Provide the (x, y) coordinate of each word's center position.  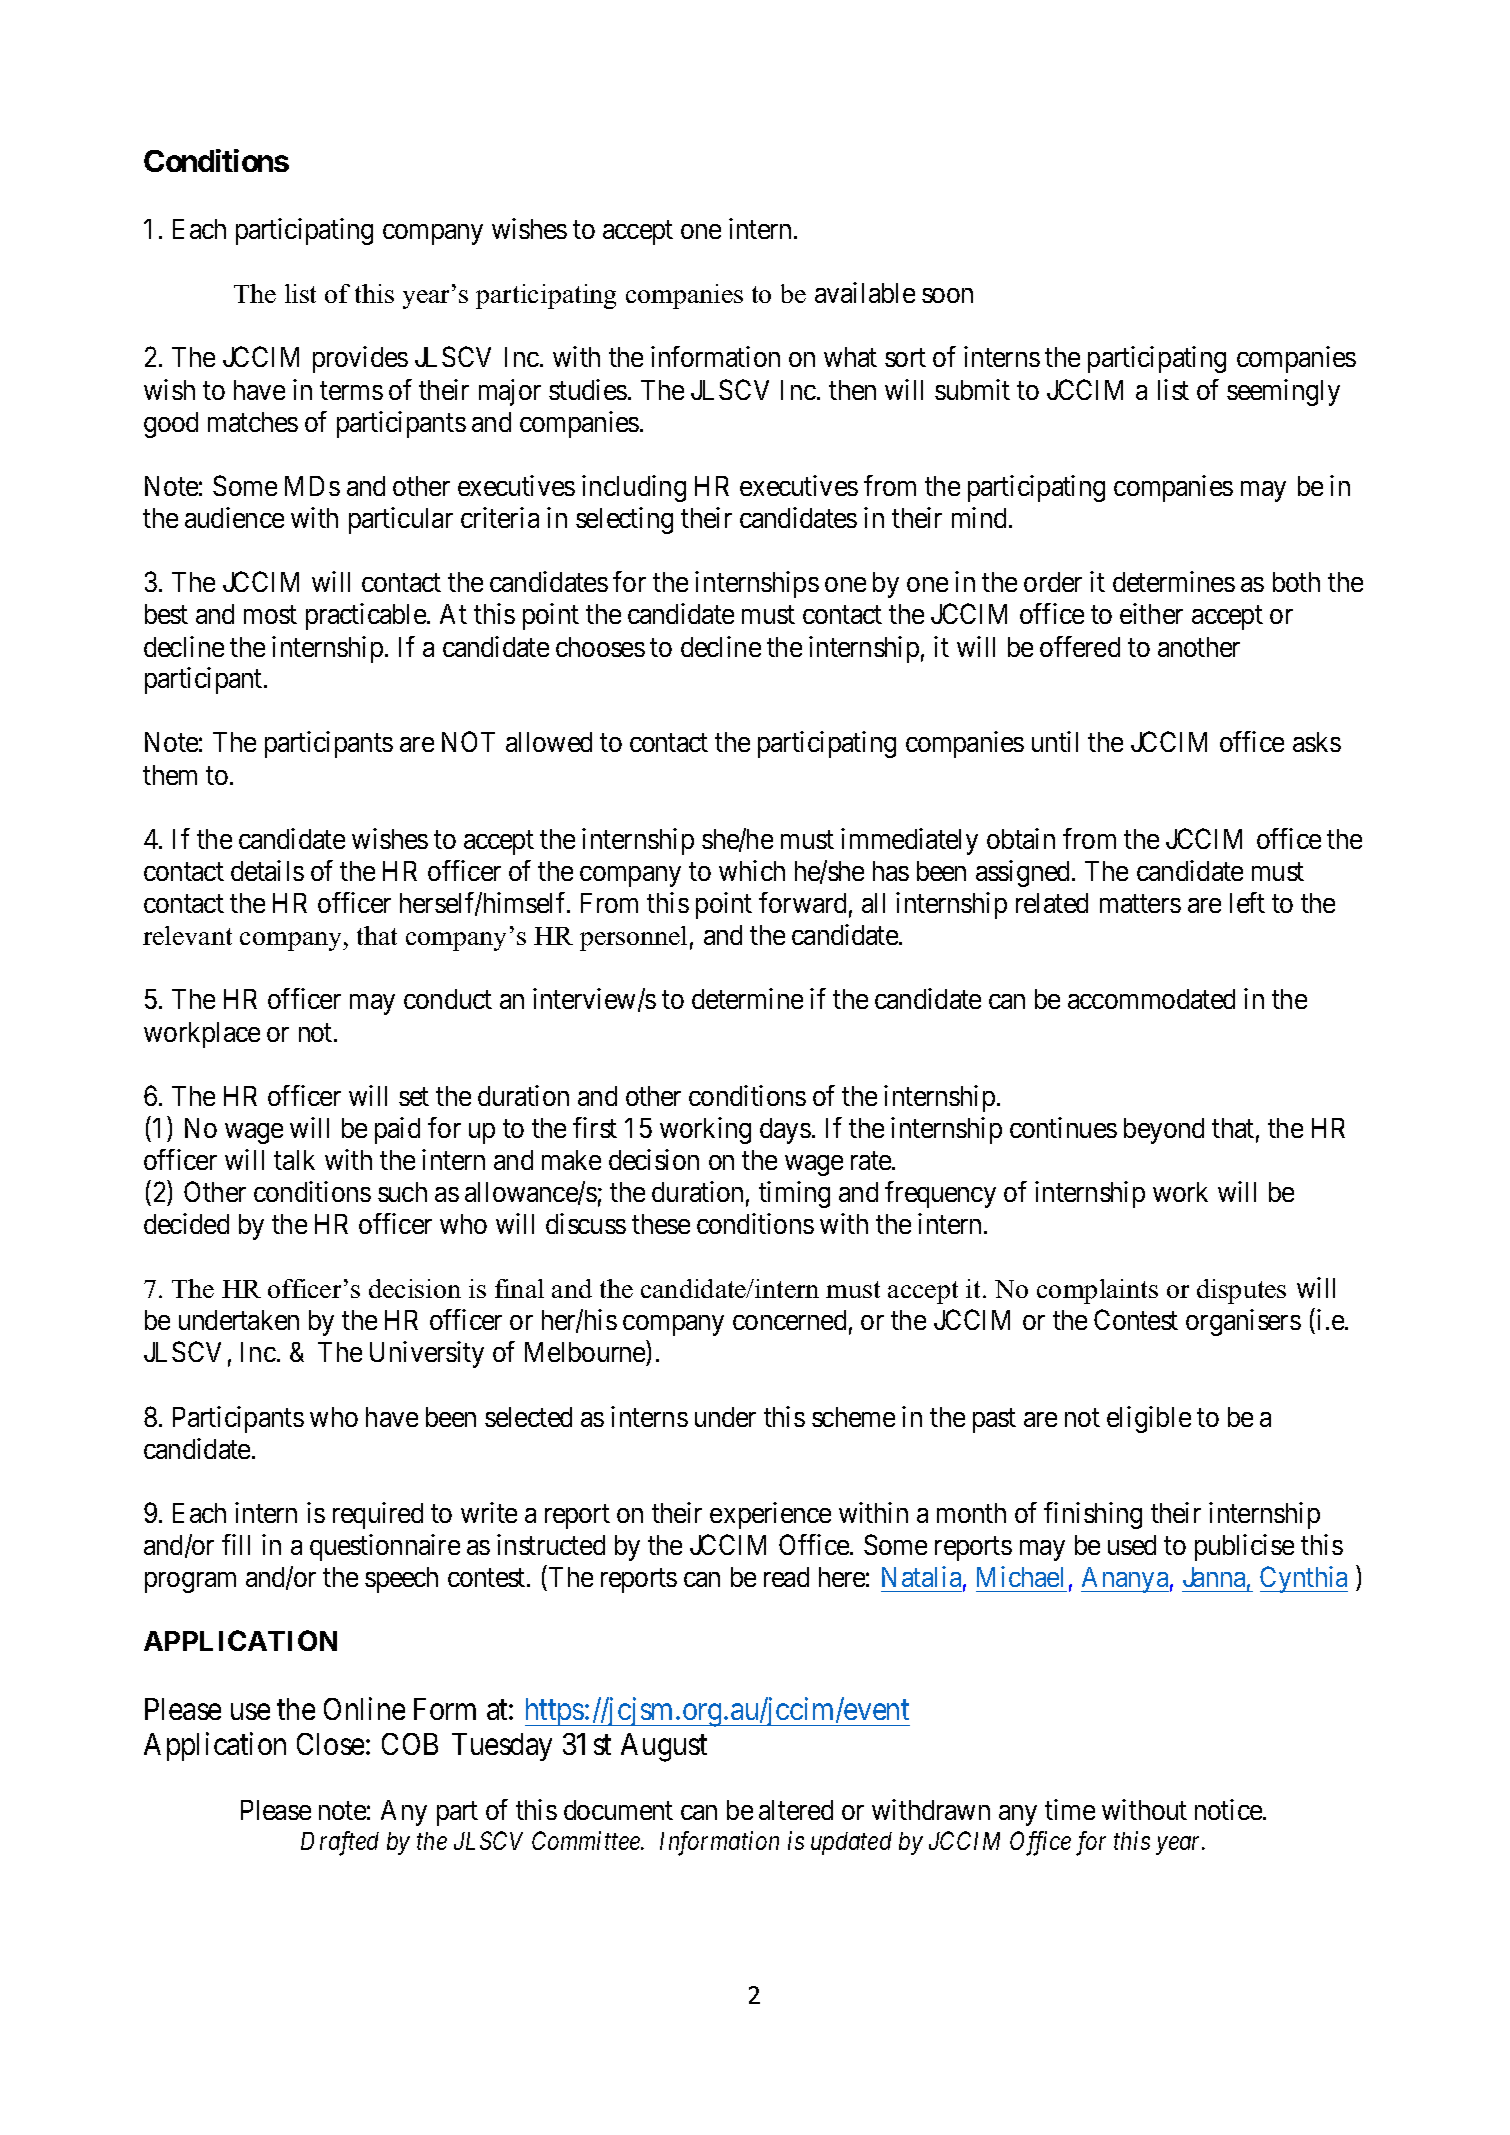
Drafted (340, 1843)
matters (1140, 904)
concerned (789, 1320)
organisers (1243, 1322)
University (427, 1354)
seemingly (1283, 392)
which (752, 870)
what (850, 357)
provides (360, 359)
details (267, 870)
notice (1229, 1809)
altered (796, 1810)
